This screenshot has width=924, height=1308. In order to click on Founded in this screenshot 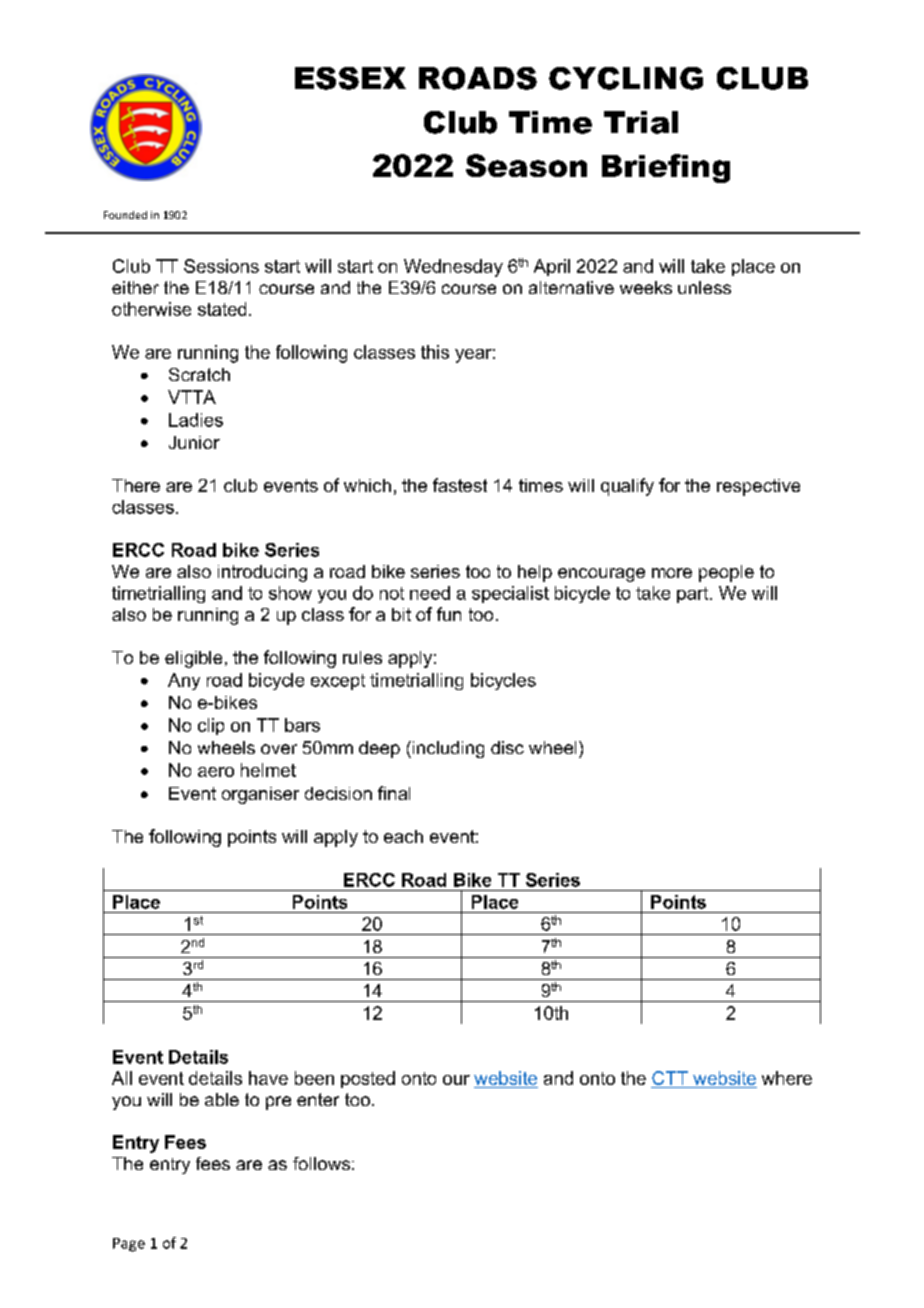, I will do `click(125, 215)`.
